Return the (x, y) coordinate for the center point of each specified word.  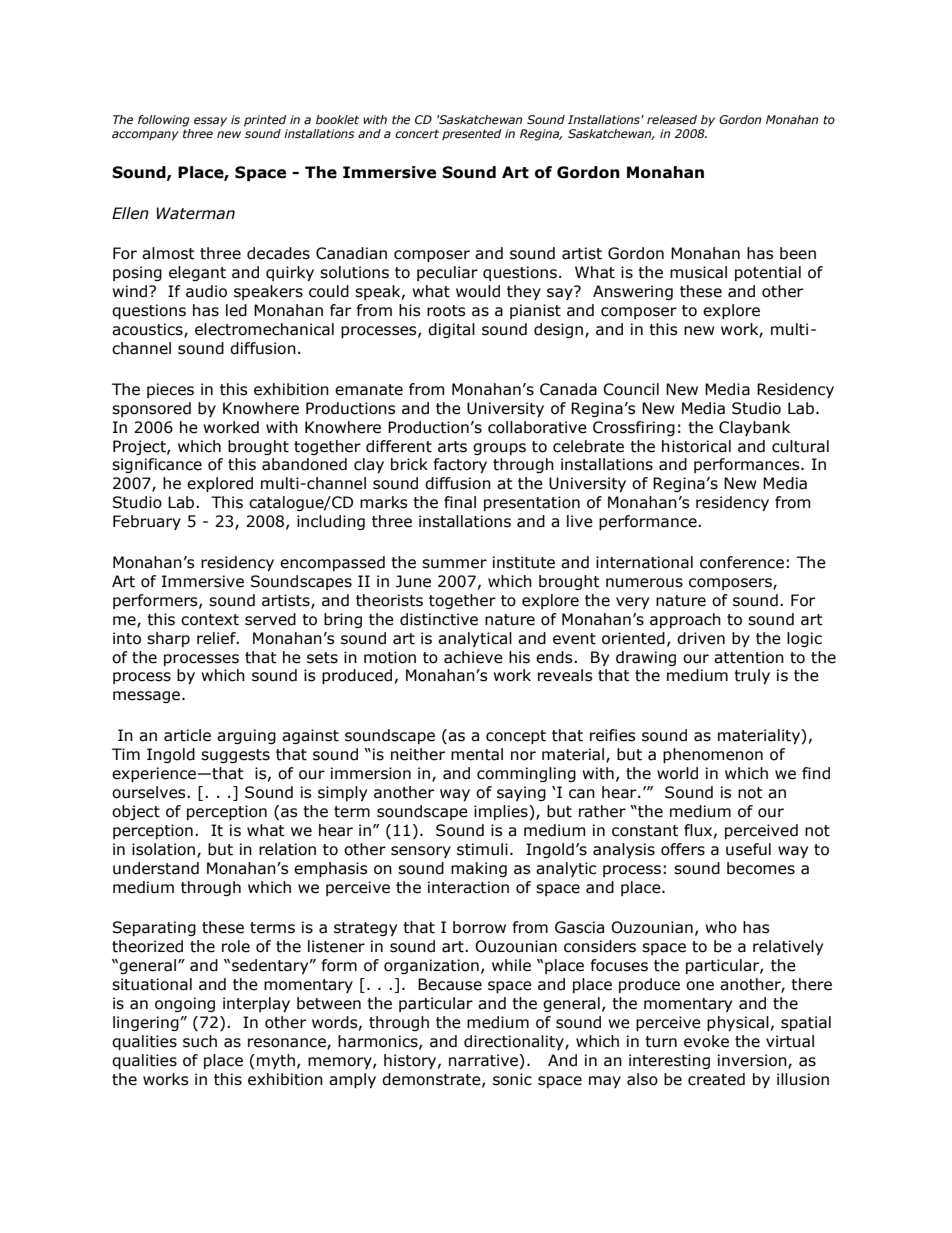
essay (210, 122)
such (200, 1041)
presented (472, 135)
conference (742, 562)
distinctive (439, 619)
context (210, 620)
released (672, 119)
